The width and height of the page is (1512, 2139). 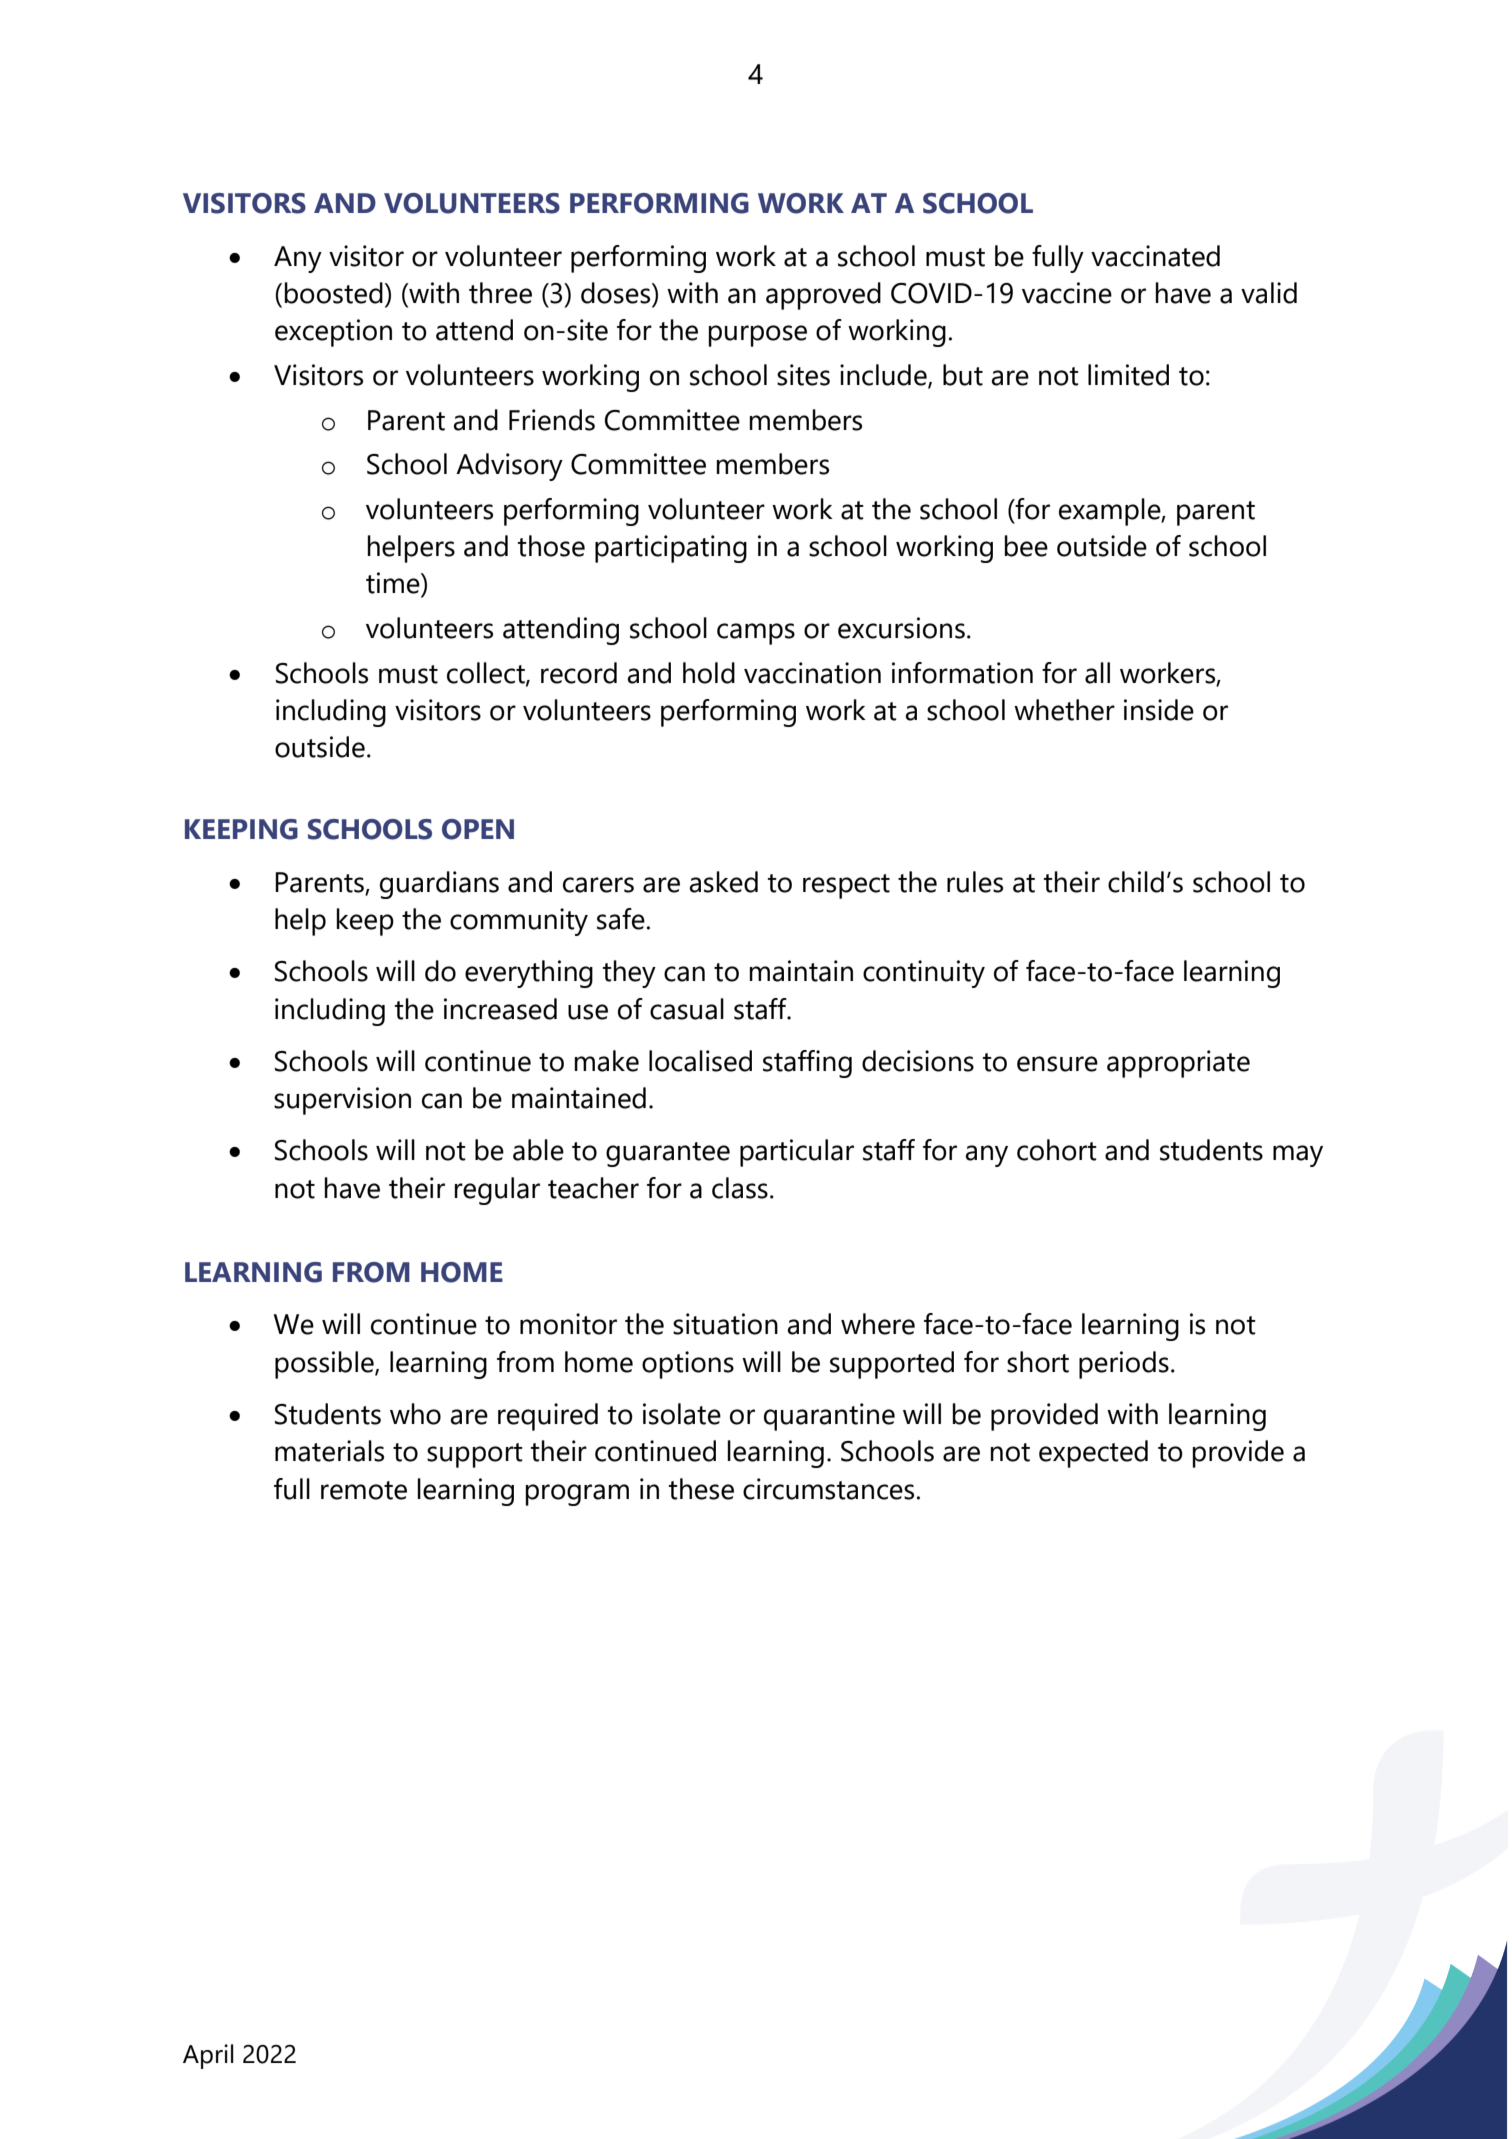 I want to click on expected, so click(x=1093, y=1454).
